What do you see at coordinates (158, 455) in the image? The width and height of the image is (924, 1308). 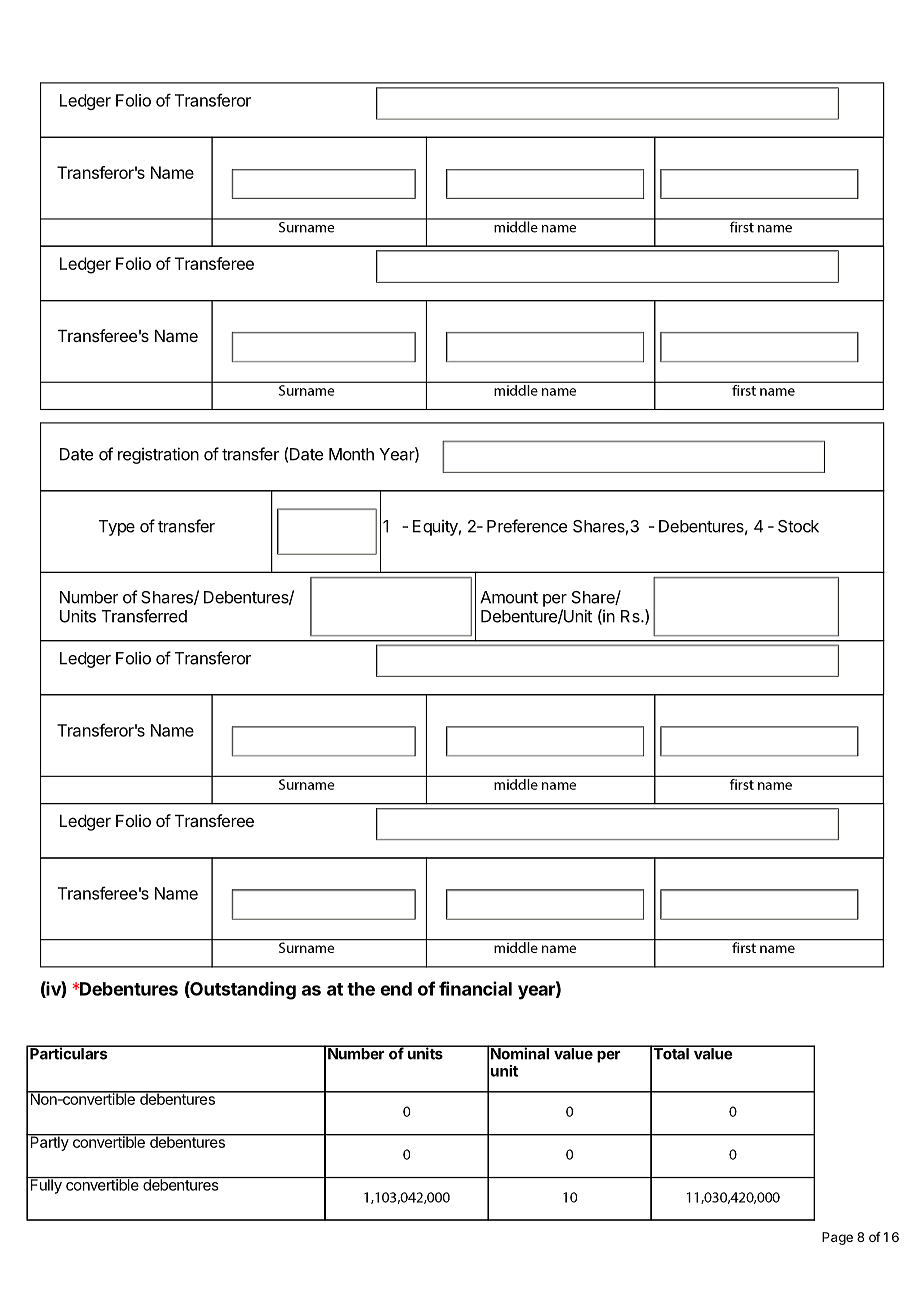 I see `registration` at bounding box center [158, 455].
